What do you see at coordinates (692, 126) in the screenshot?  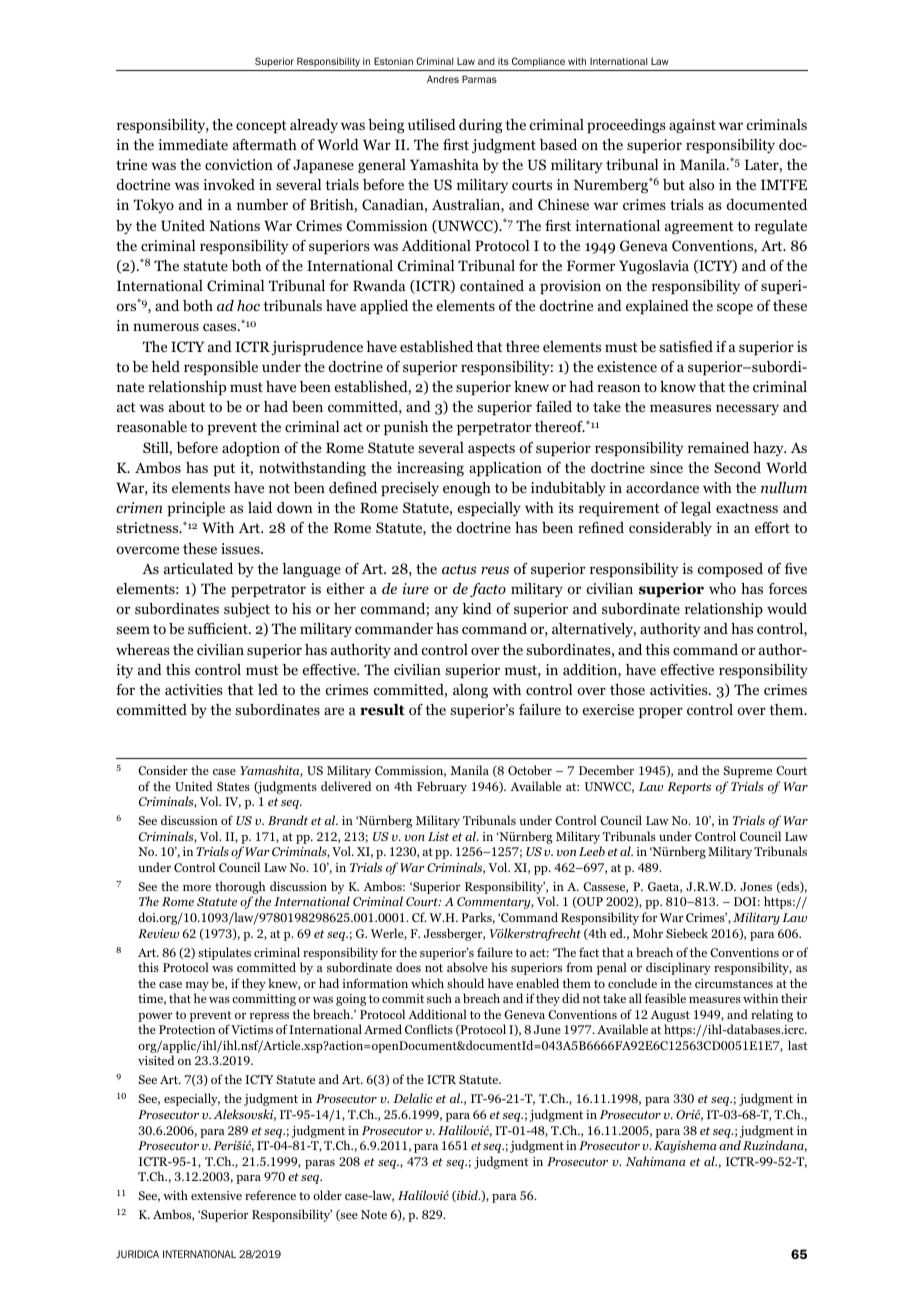 I see `against` at bounding box center [692, 126].
